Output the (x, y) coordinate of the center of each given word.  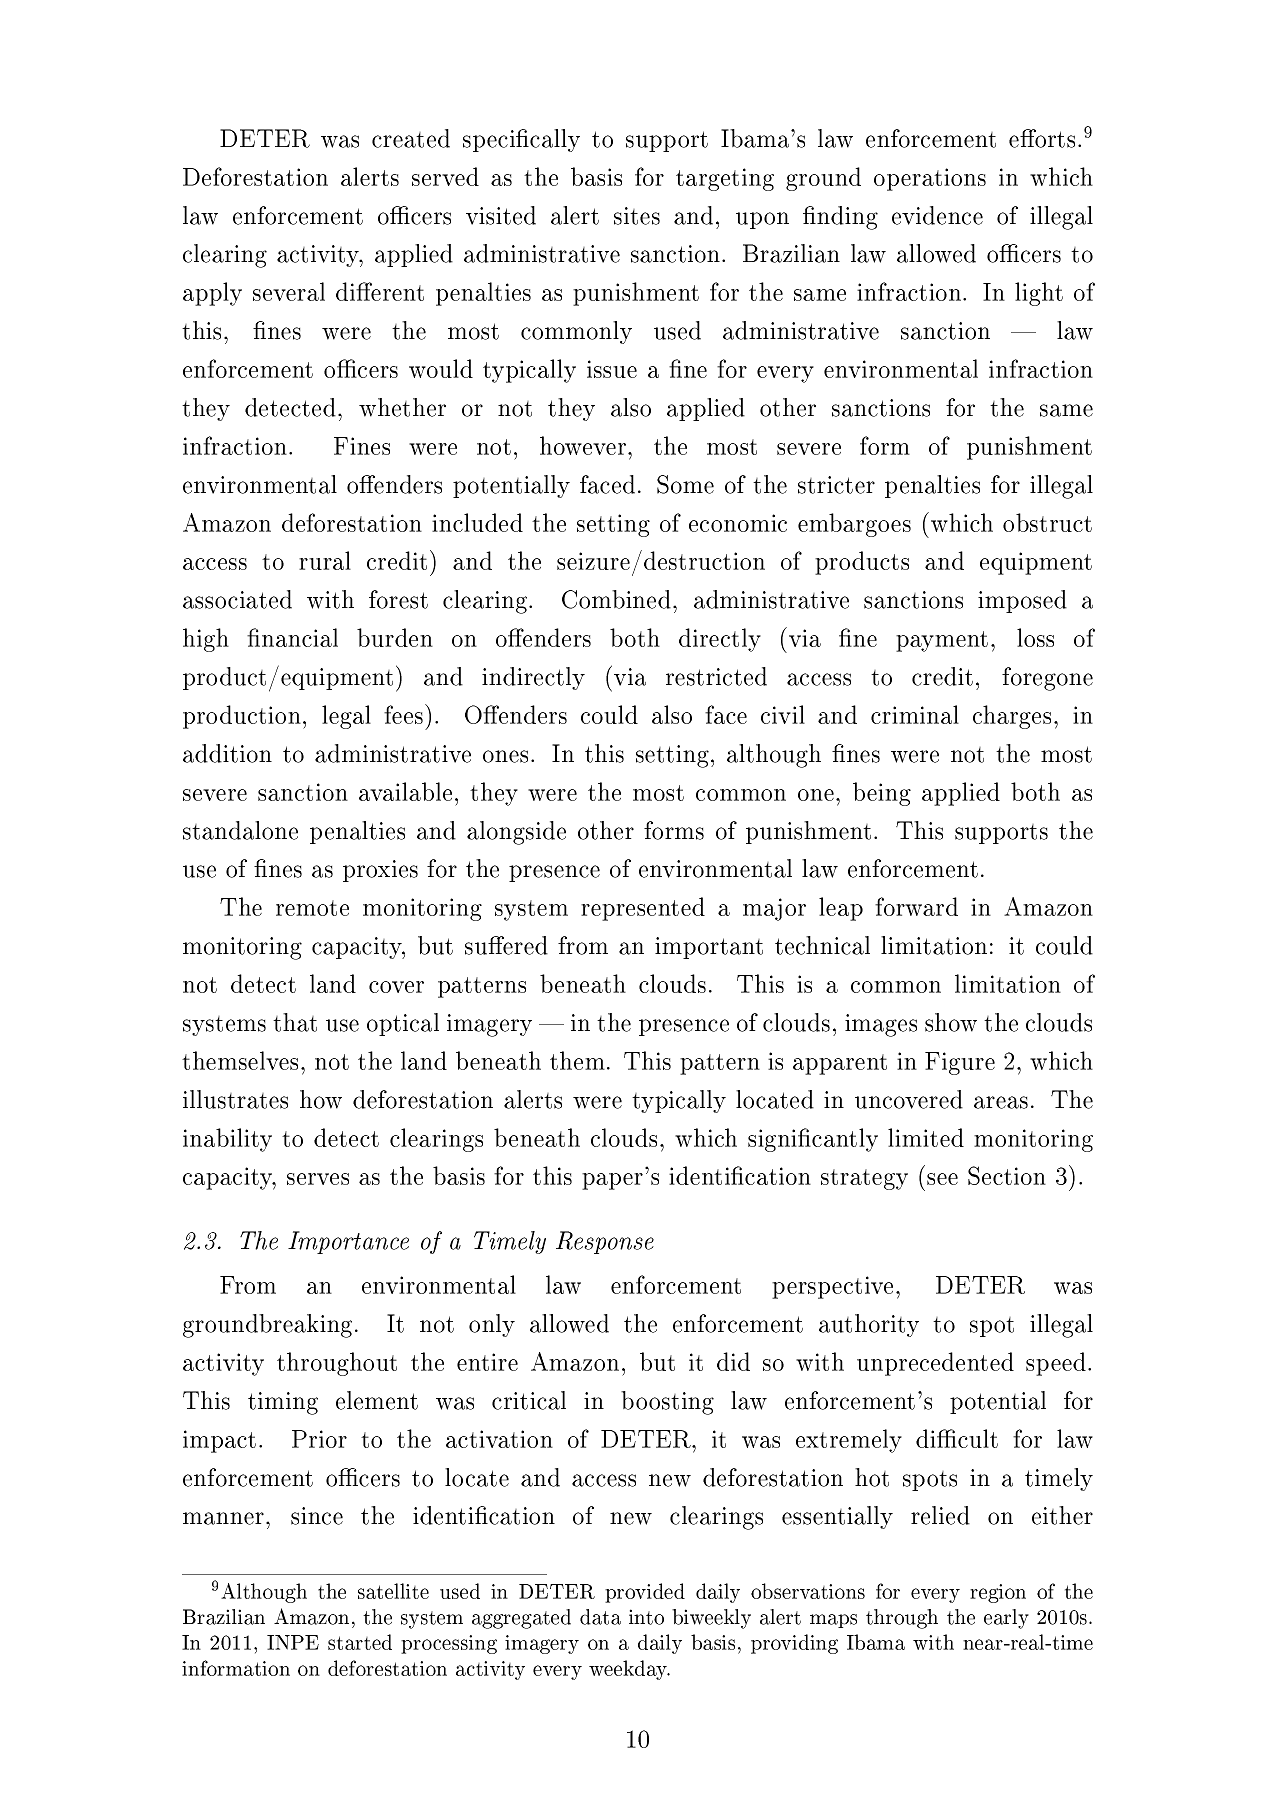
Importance (348, 1242)
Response (605, 1242)
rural (325, 560)
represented (643, 909)
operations (930, 179)
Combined (616, 599)
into (646, 1617)
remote (312, 908)
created (411, 138)
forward (916, 906)
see (942, 1179)
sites (637, 216)
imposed (1022, 601)
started (360, 1642)
